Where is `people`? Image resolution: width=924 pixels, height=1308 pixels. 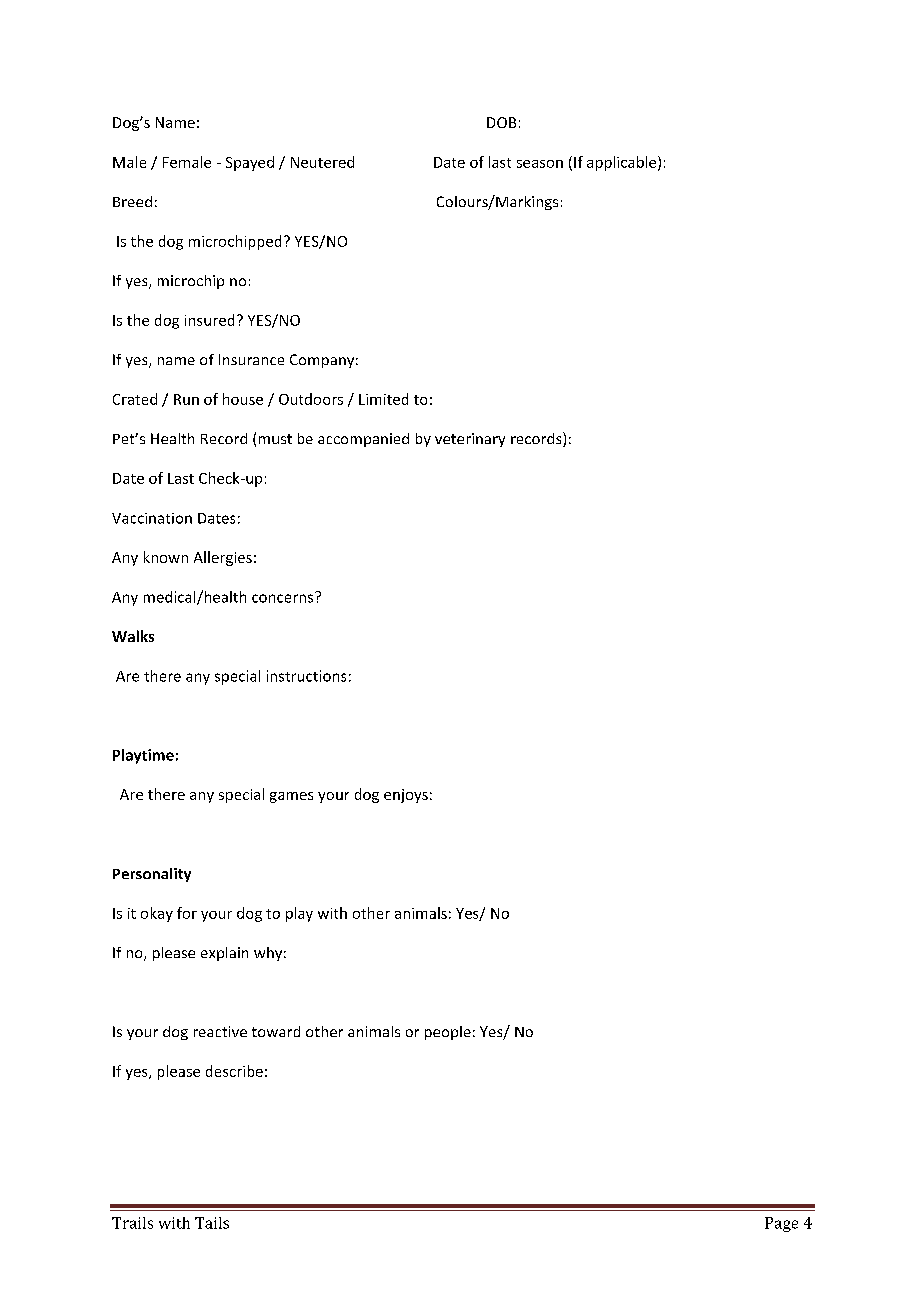
people is located at coordinates (448, 1033).
